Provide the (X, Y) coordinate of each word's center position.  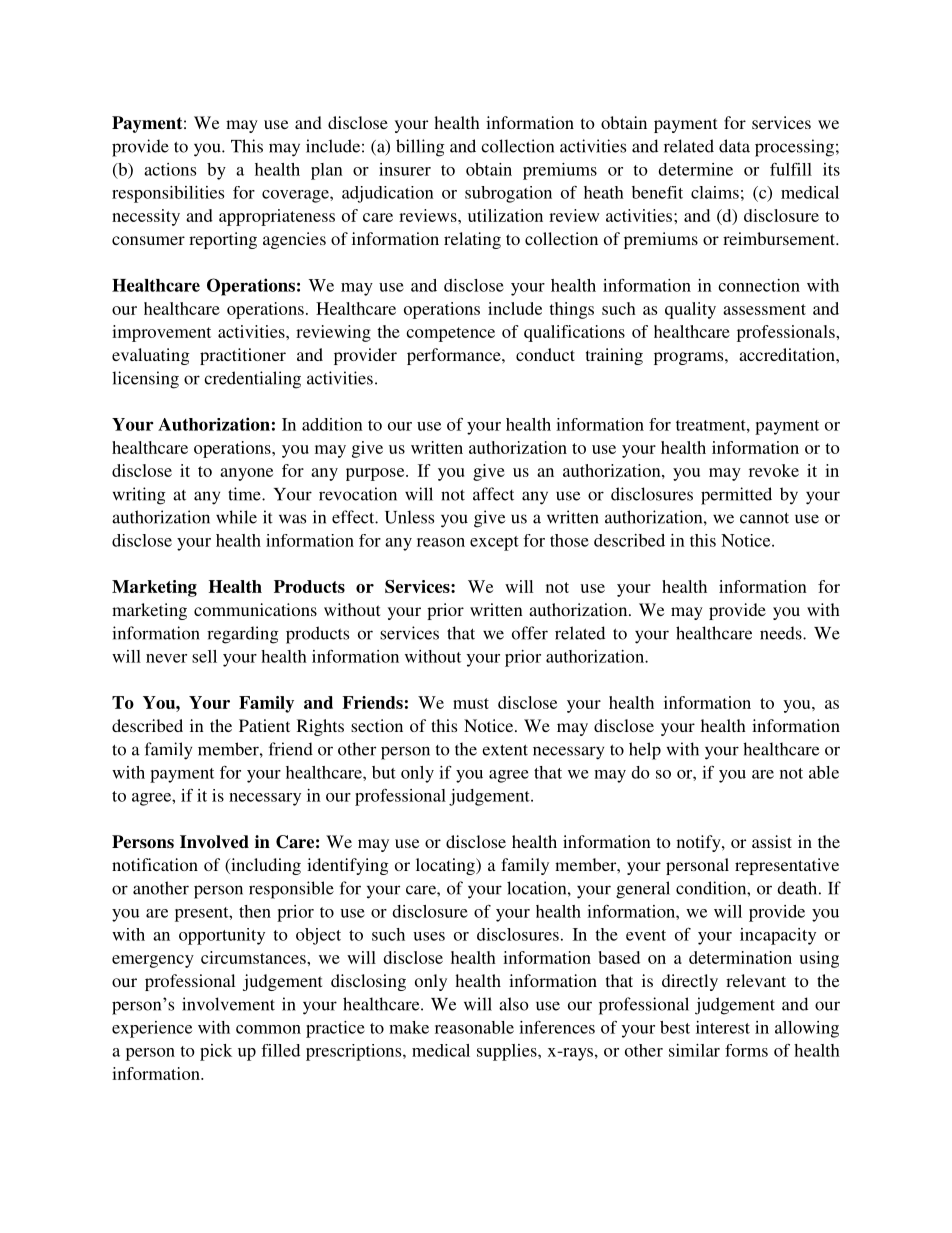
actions (170, 169)
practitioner (243, 356)
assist (772, 841)
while (236, 517)
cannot (764, 518)
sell (204, 656)
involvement (228, 1004)
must (471, 703)
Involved (214, 842)
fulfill (791, 169)
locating (446, 866)
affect (493, 494)
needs (782, 633)
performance (455, 356)
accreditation (788, 354)
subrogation (508, 194)
